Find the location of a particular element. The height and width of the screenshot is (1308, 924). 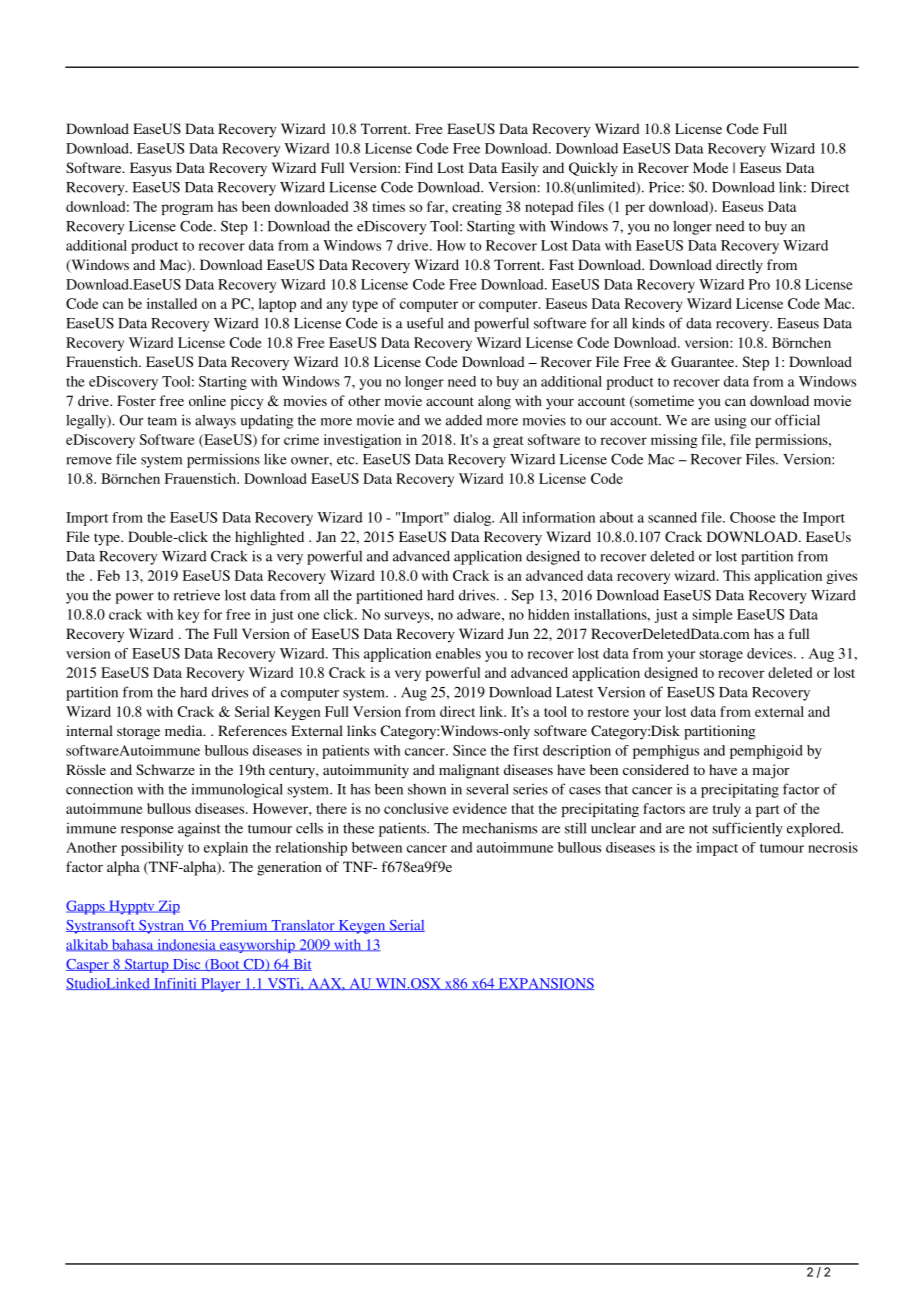

Guarantee is located at coordinates (704, 361).
